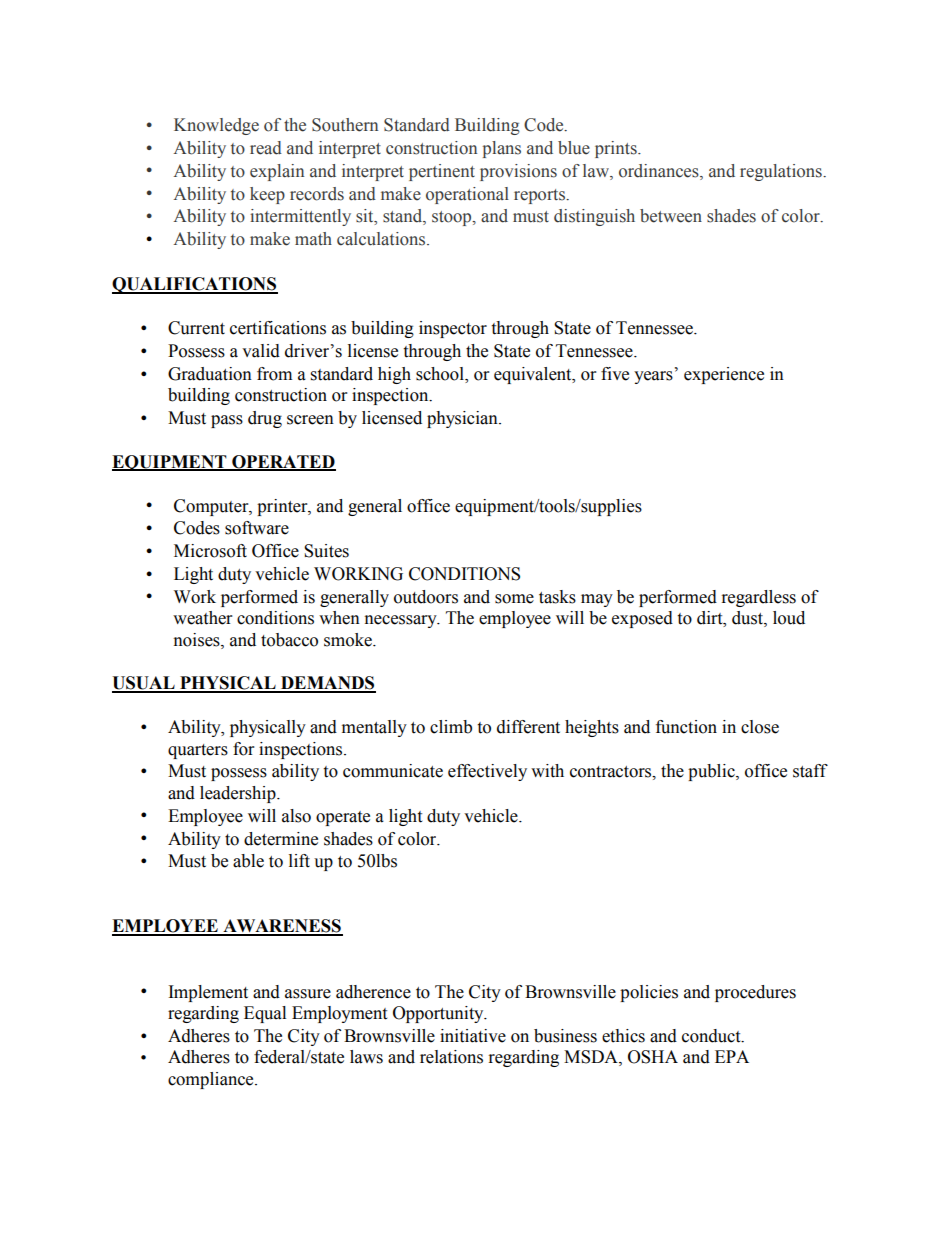 This page has width=952, height=1233. Describe the element at coordinates (502, 149) in the page. I see `plans` at that location.
